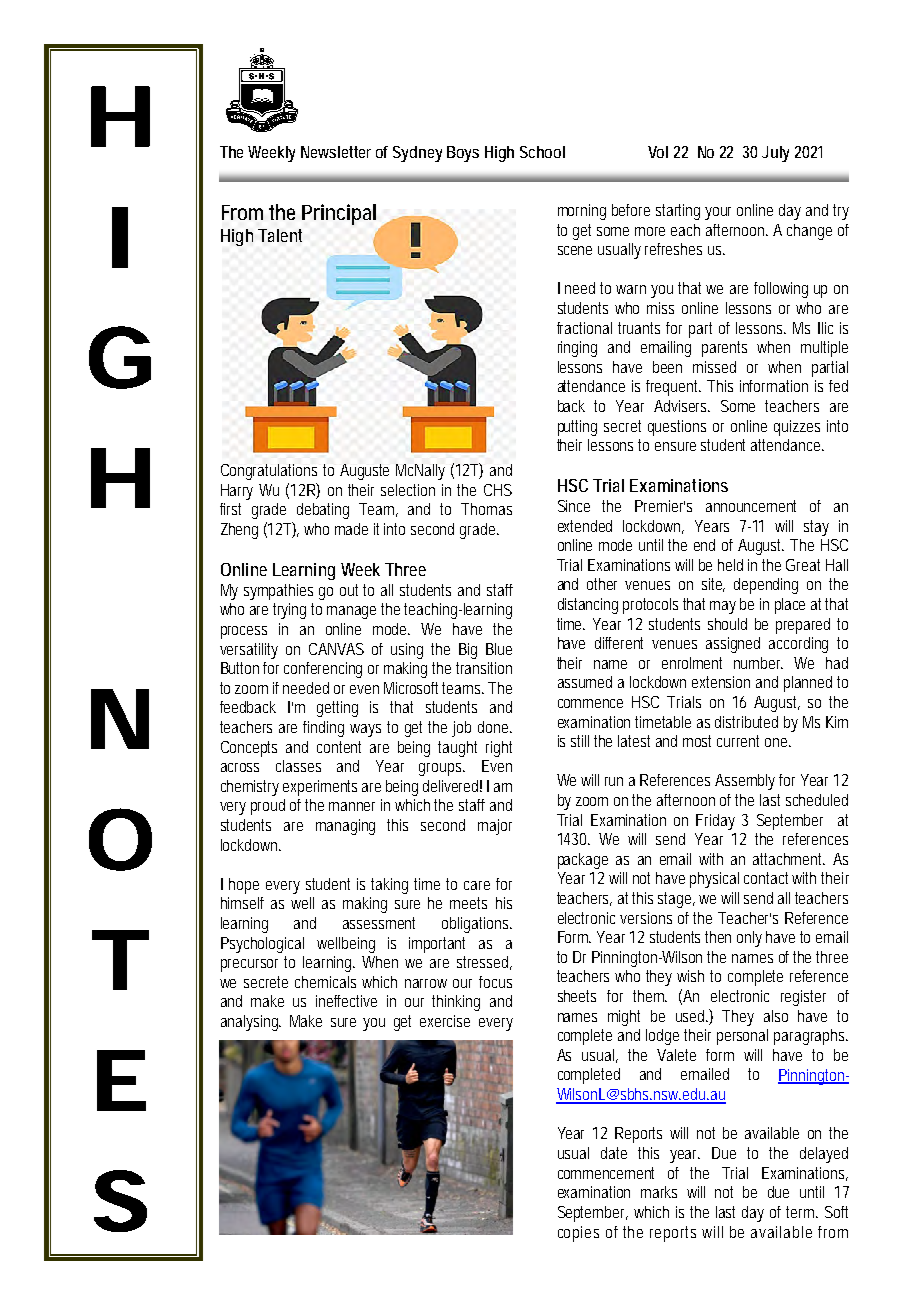  What do you see at coordinates (583, 861) in the page?
I see `package` at bounding box center [583, 861].
